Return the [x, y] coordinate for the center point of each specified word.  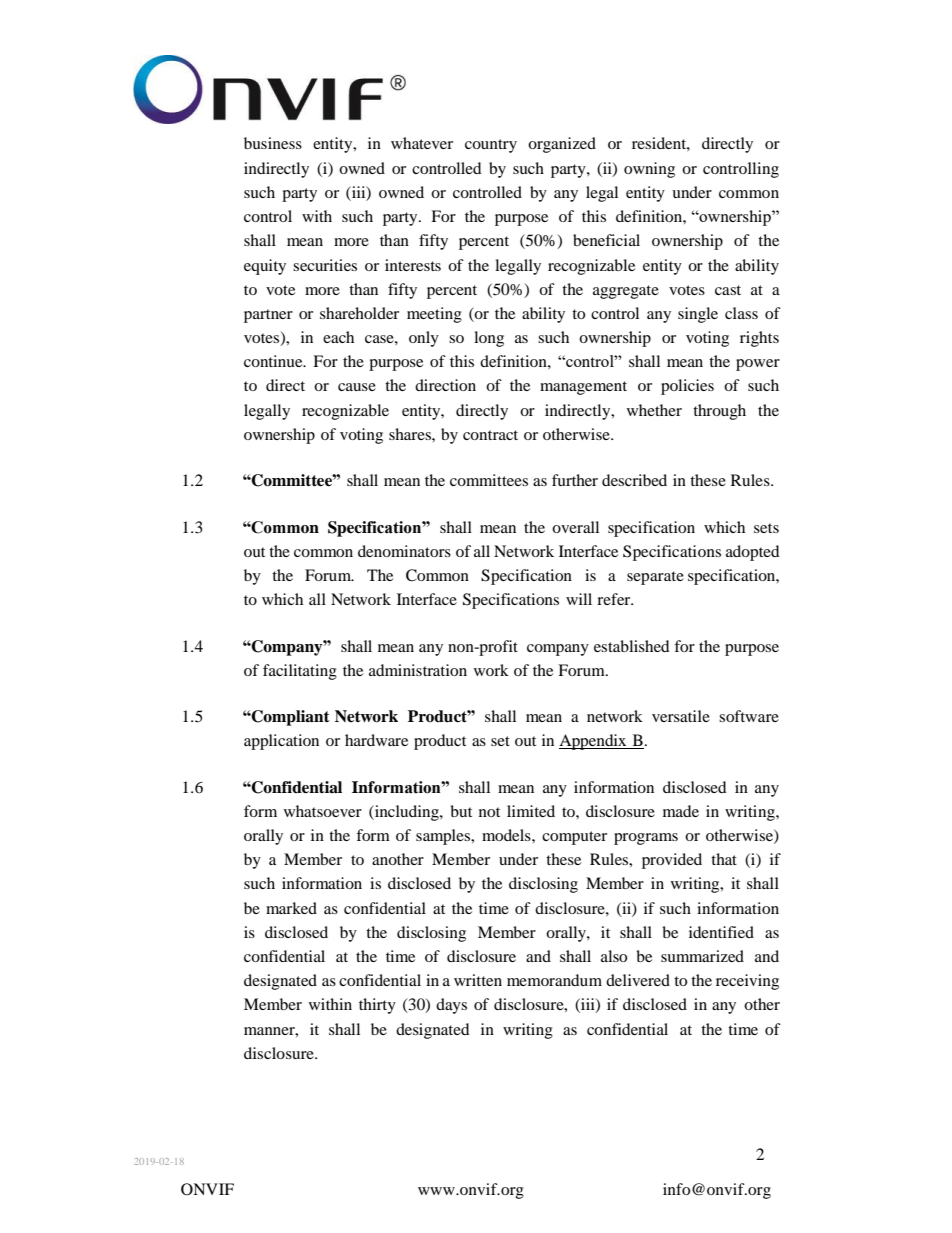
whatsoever [323, 811]
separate [655, 578]
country [491, 146]
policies [687, 387]
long [489, 339]
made [681, 811]
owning [649, 170]
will [579, 599]
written [478, 980]
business [273, 143]
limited [531, 811]
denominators [404, 551]
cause [357, 387]
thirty [377, 1006]
